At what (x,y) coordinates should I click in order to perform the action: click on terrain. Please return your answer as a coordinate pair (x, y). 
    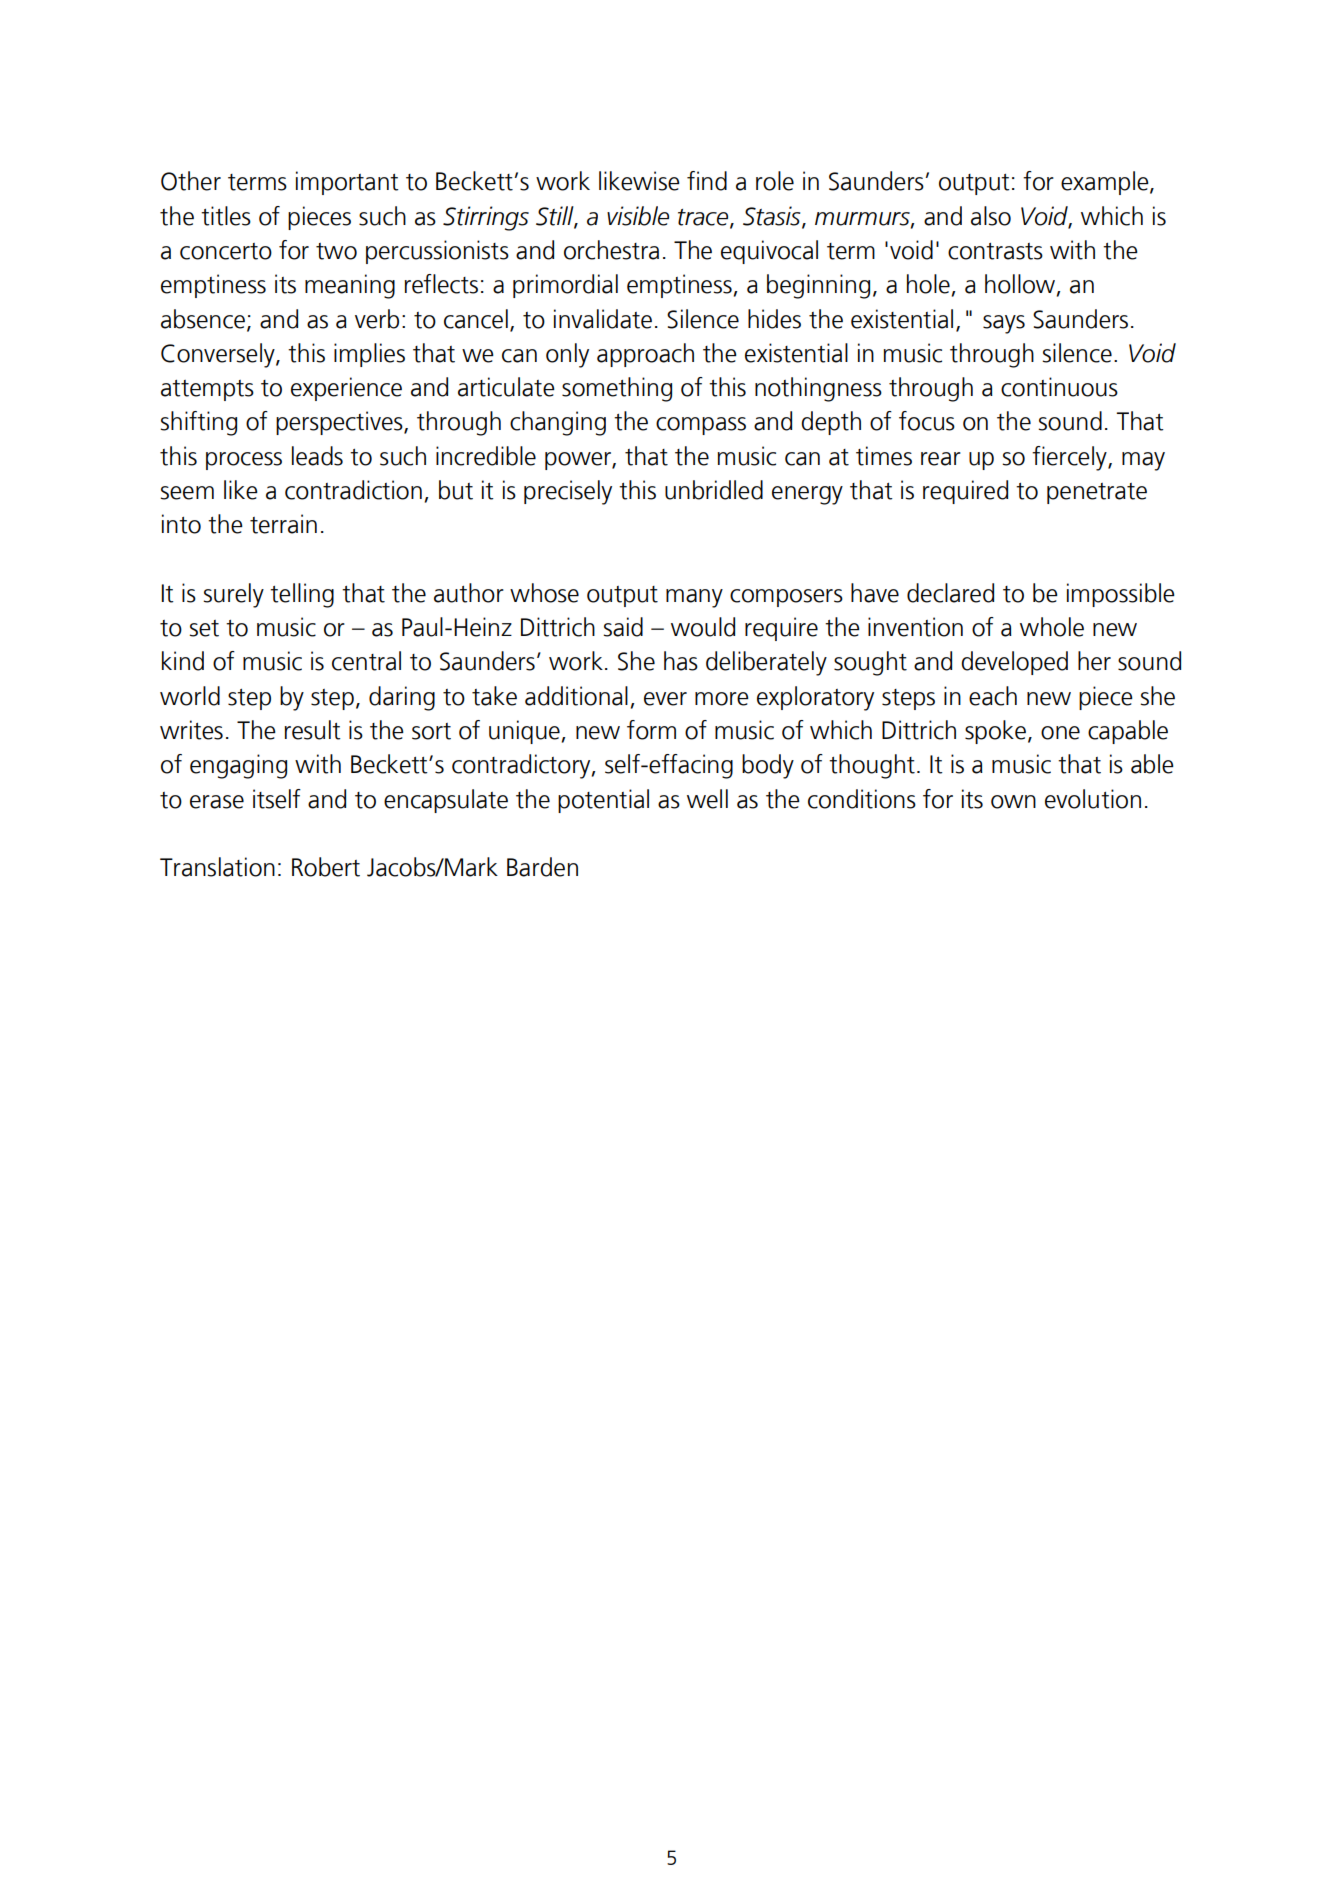
    Looking at the image, I should click on (283, 524).
